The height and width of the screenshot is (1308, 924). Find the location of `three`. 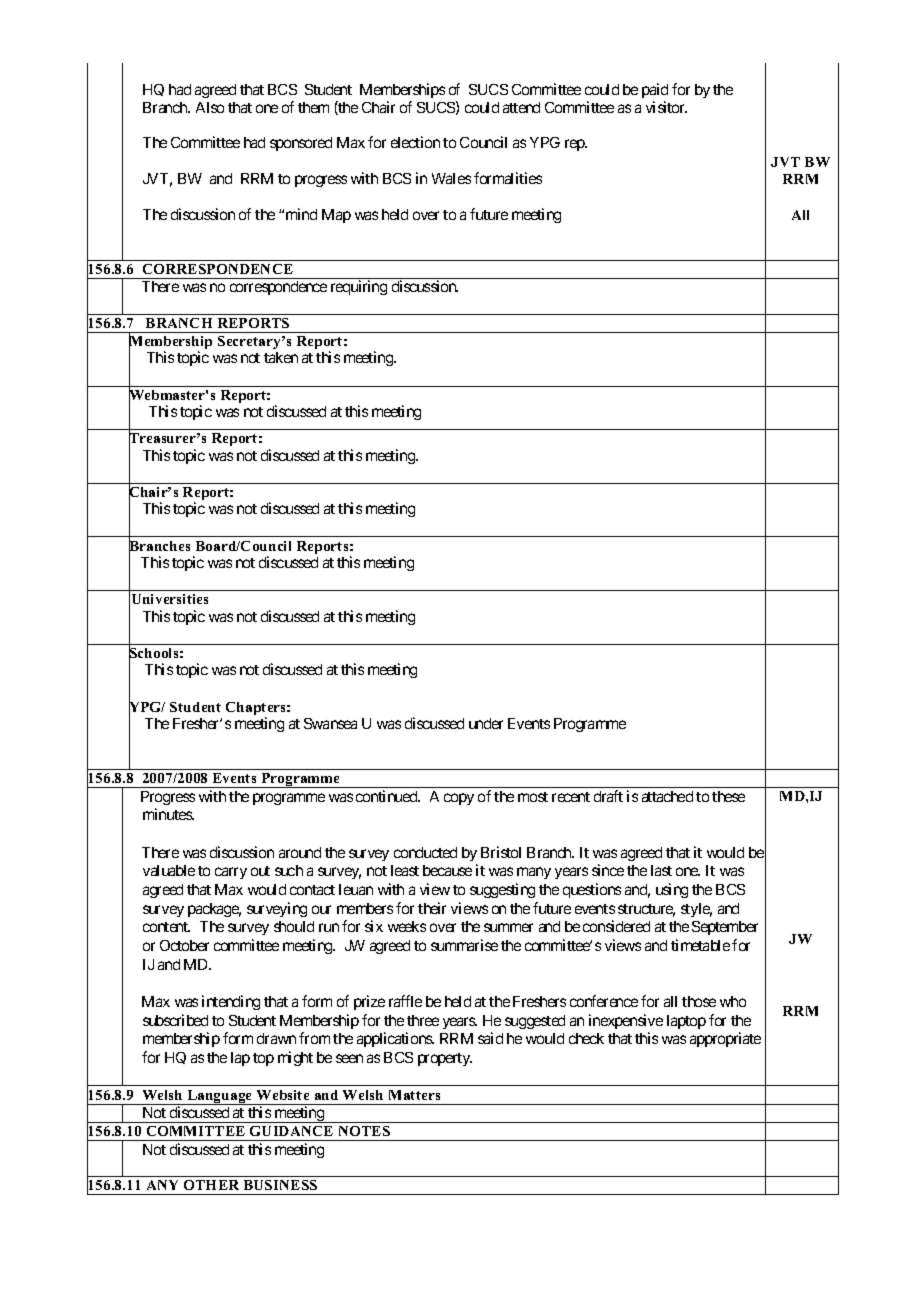

three is located at coordinates (423, 1020).
